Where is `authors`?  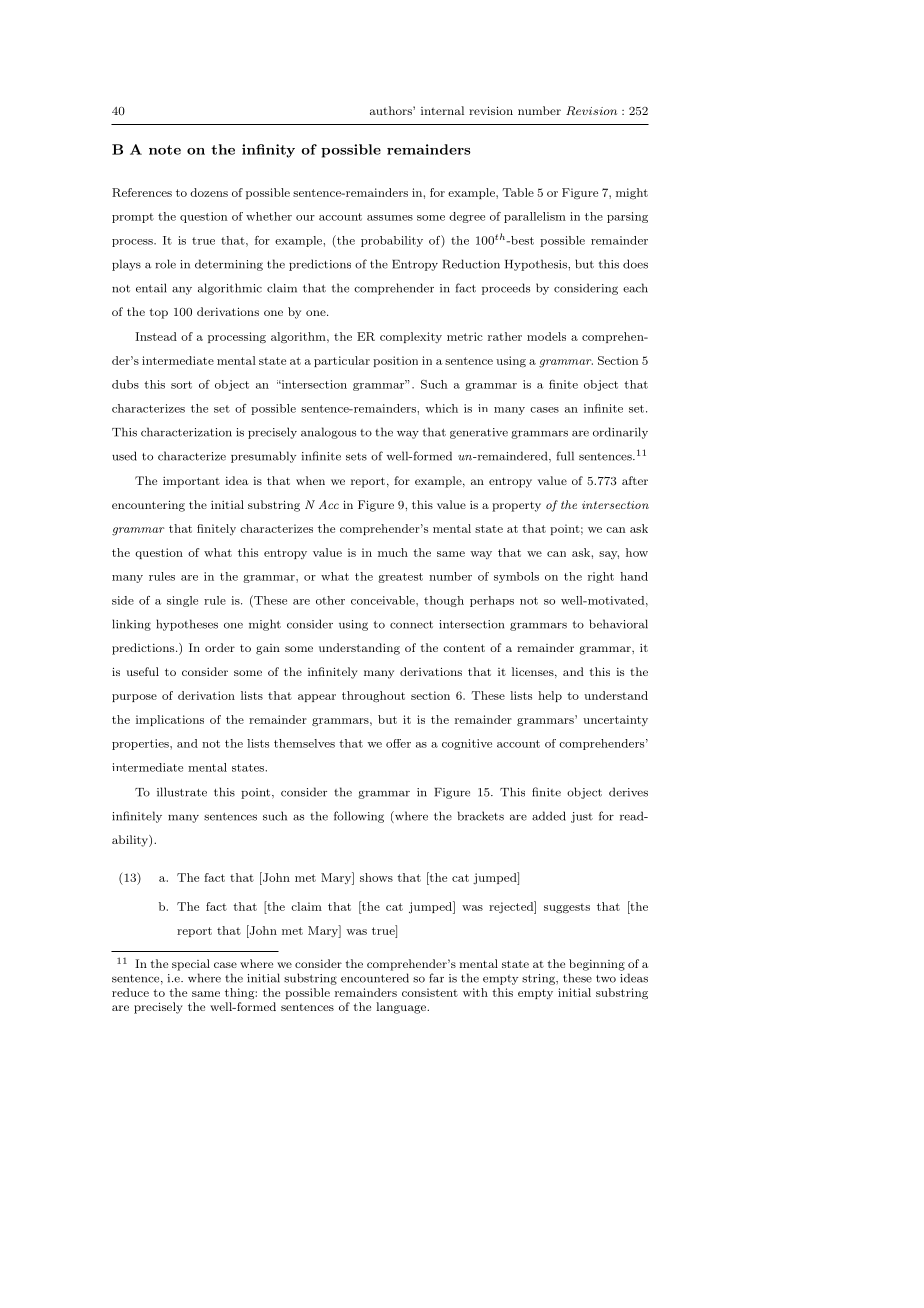 authors is located at coordinates (392, 110).
